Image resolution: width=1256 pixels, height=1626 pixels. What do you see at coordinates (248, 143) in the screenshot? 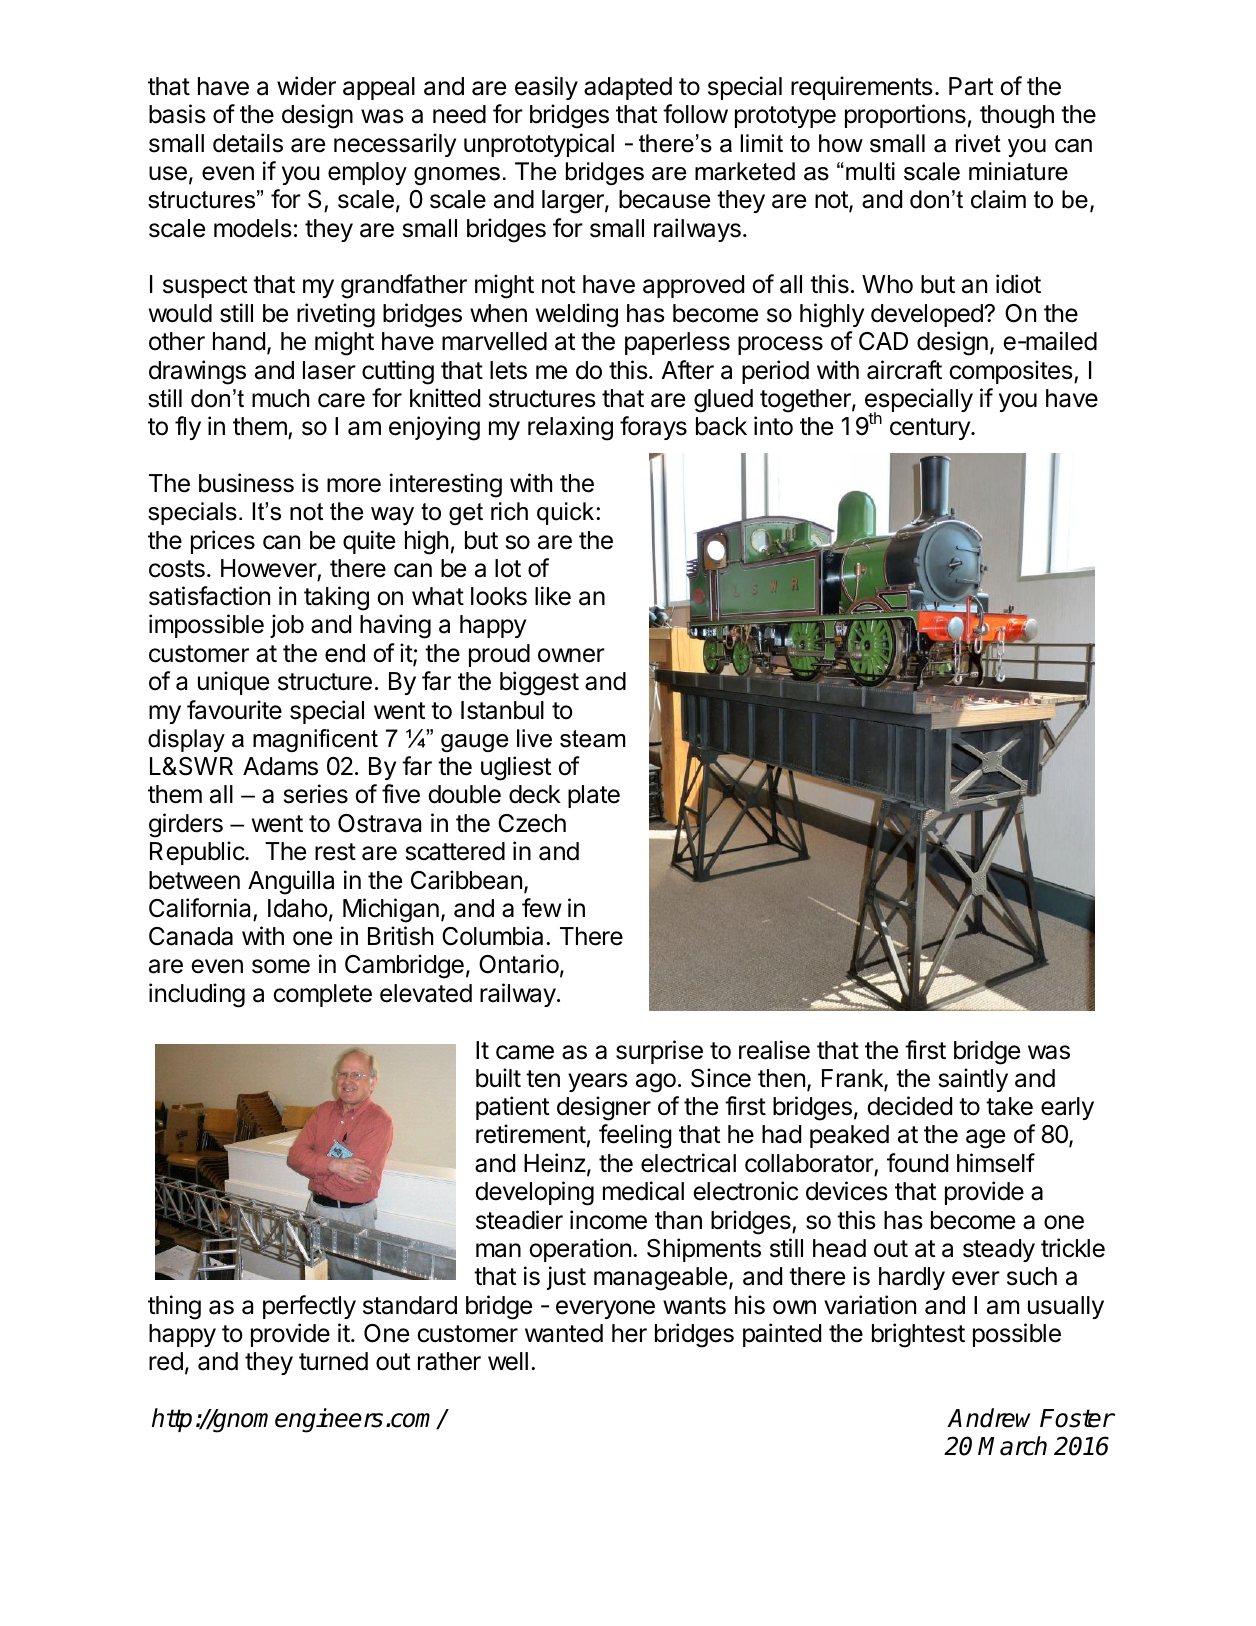
I see `details` at bounding box center [248, 143].
